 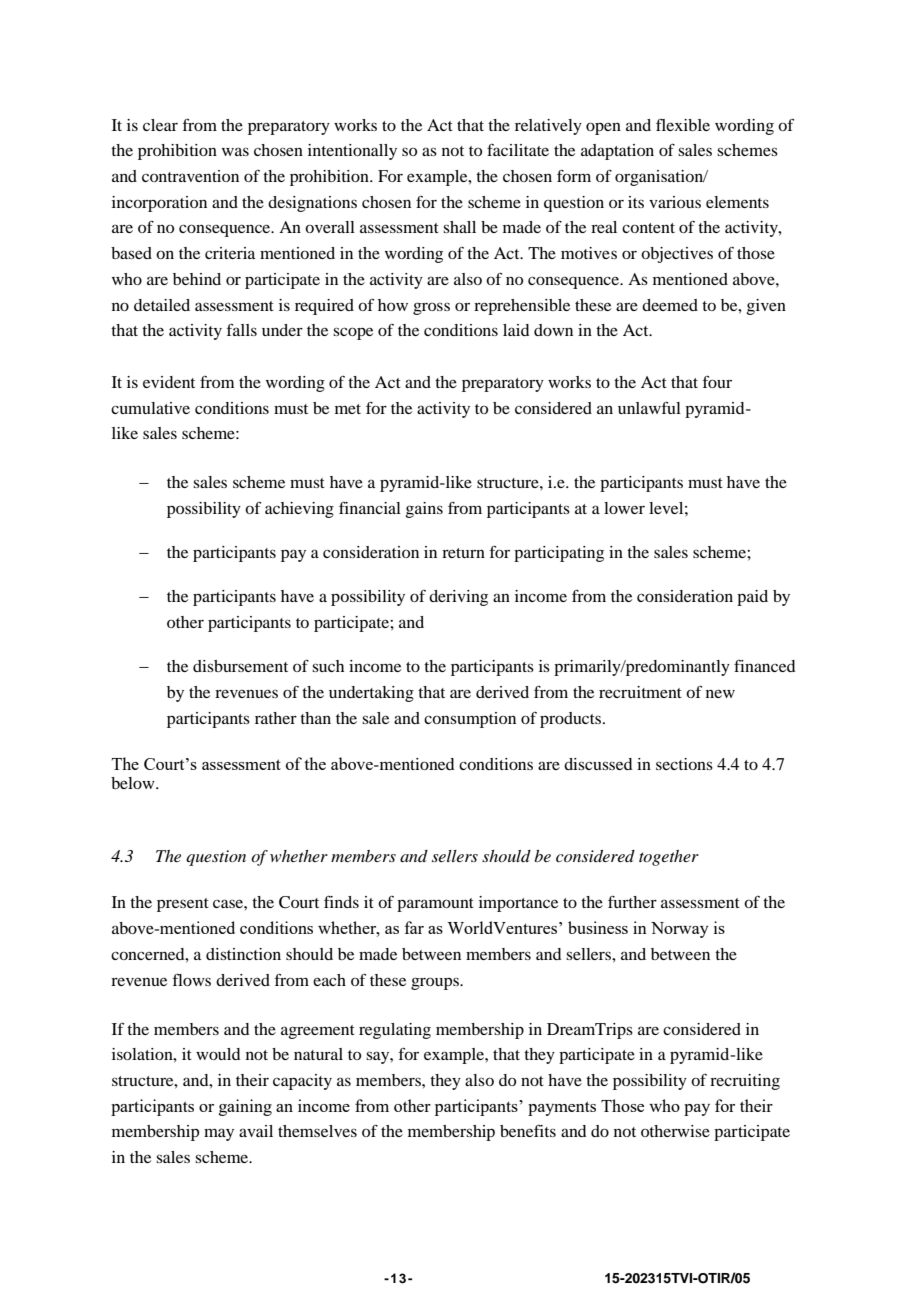 What do you see at coordinates (169, 382) in the document?
I see `evident` at bounding box center [169, 382].
